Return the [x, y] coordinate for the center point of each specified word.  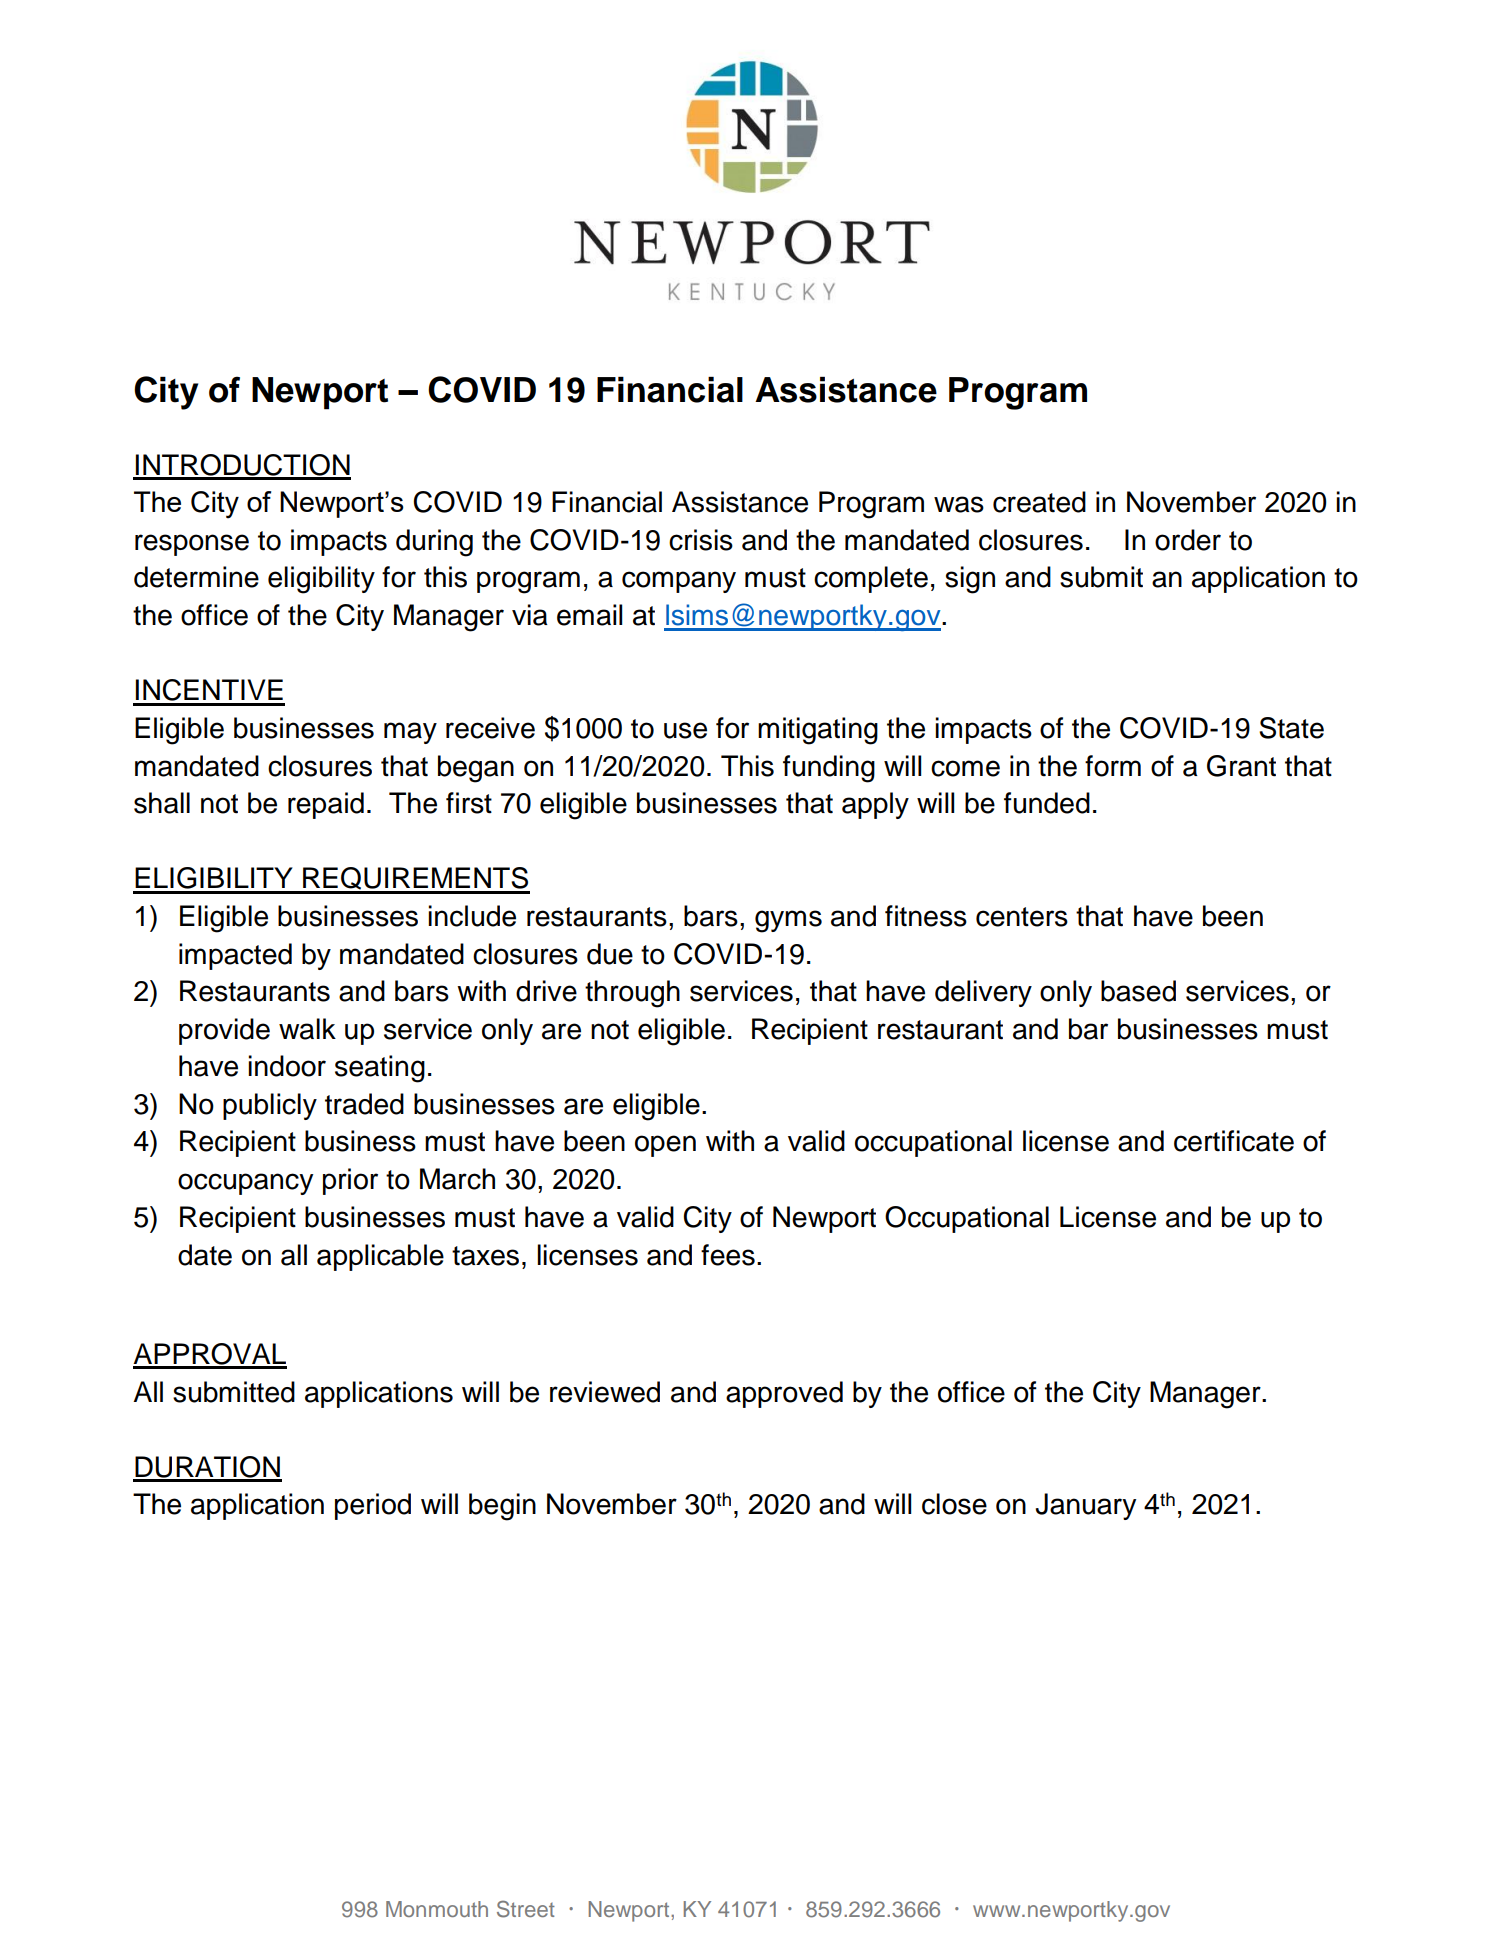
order [1188, 540]
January [1085, 1506]
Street [526, 1909]
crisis [701, 540]
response [192, 545]
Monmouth [437, 1909]
